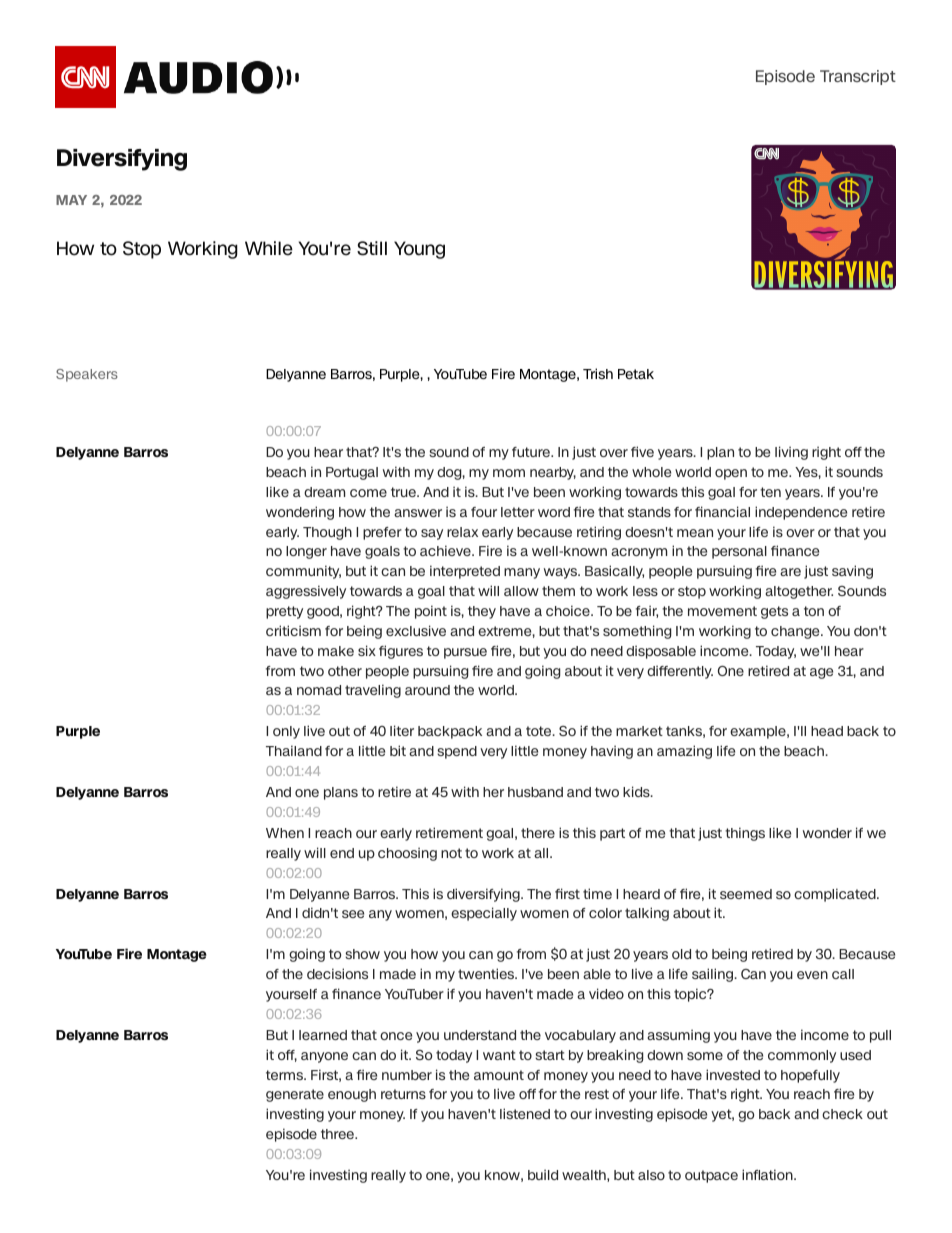  Describe the element at coordinates (745, 834) in the screenshot. I see `things` at that location.
